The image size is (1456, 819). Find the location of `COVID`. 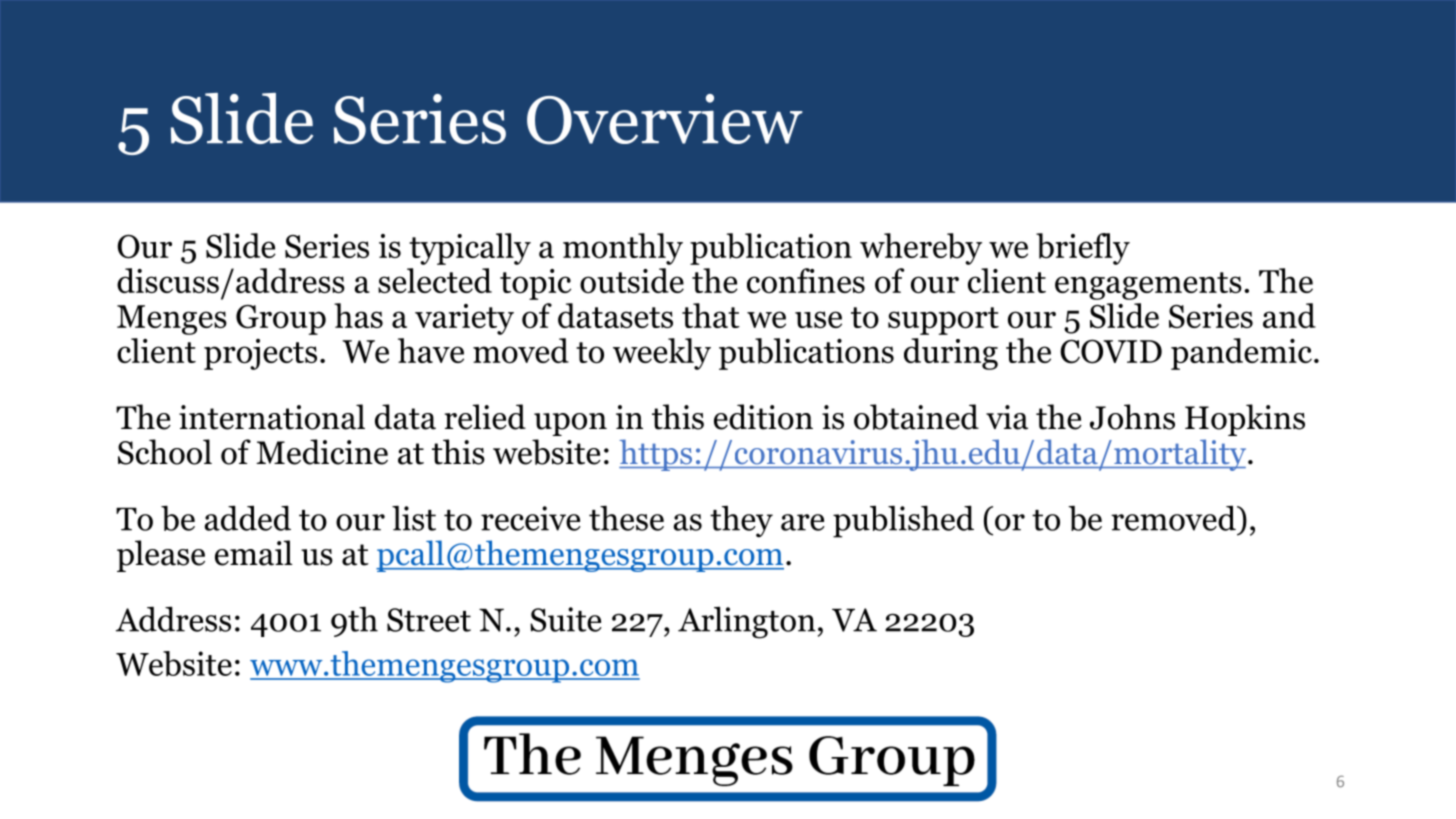

COVID is located at coordinates (1111, 351).
